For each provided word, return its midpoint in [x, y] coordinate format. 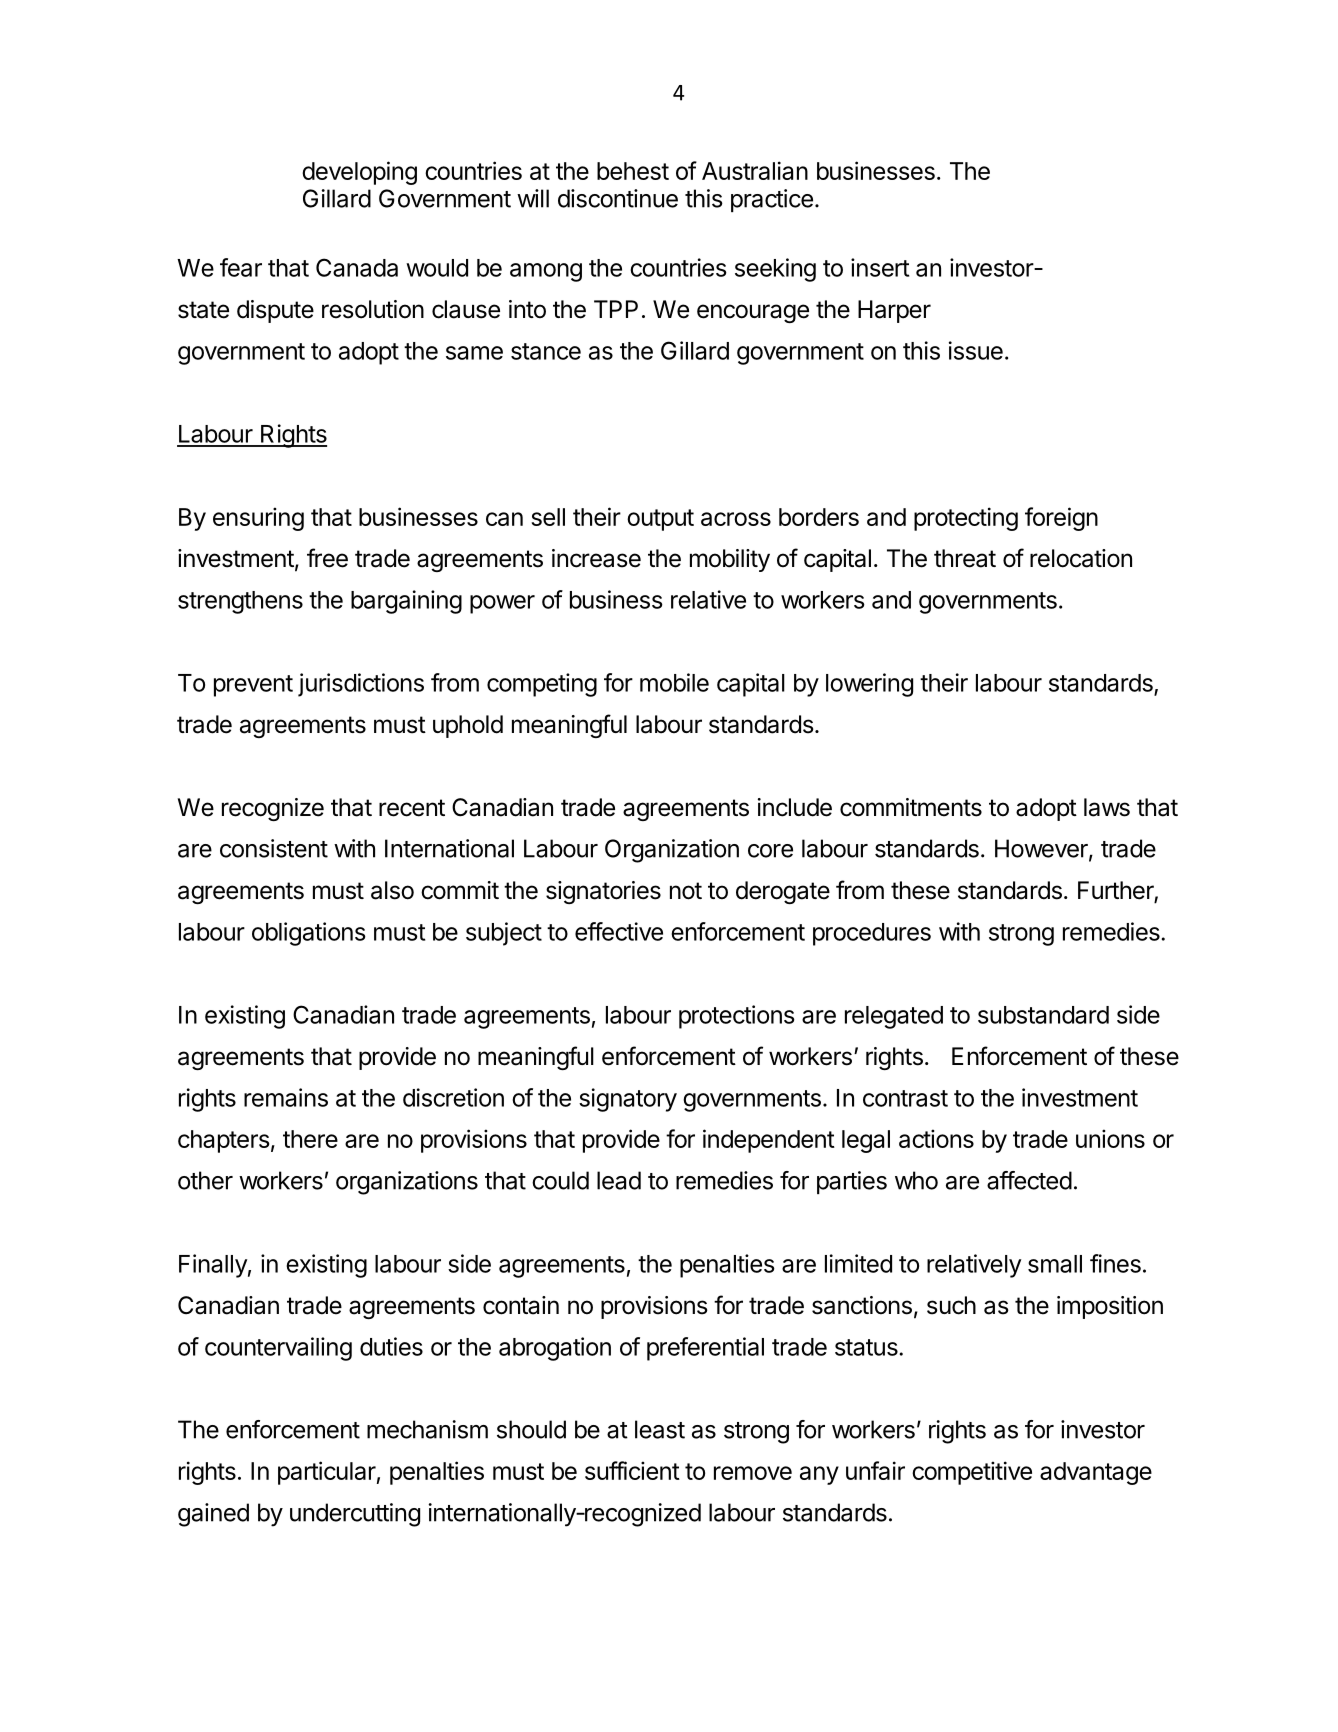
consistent [274, 848]
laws [1107, 807]
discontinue [618, 198]
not [686, 891]
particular [327, 1473]
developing [359, 173]
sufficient [632, 1470]
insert [880, 267]
